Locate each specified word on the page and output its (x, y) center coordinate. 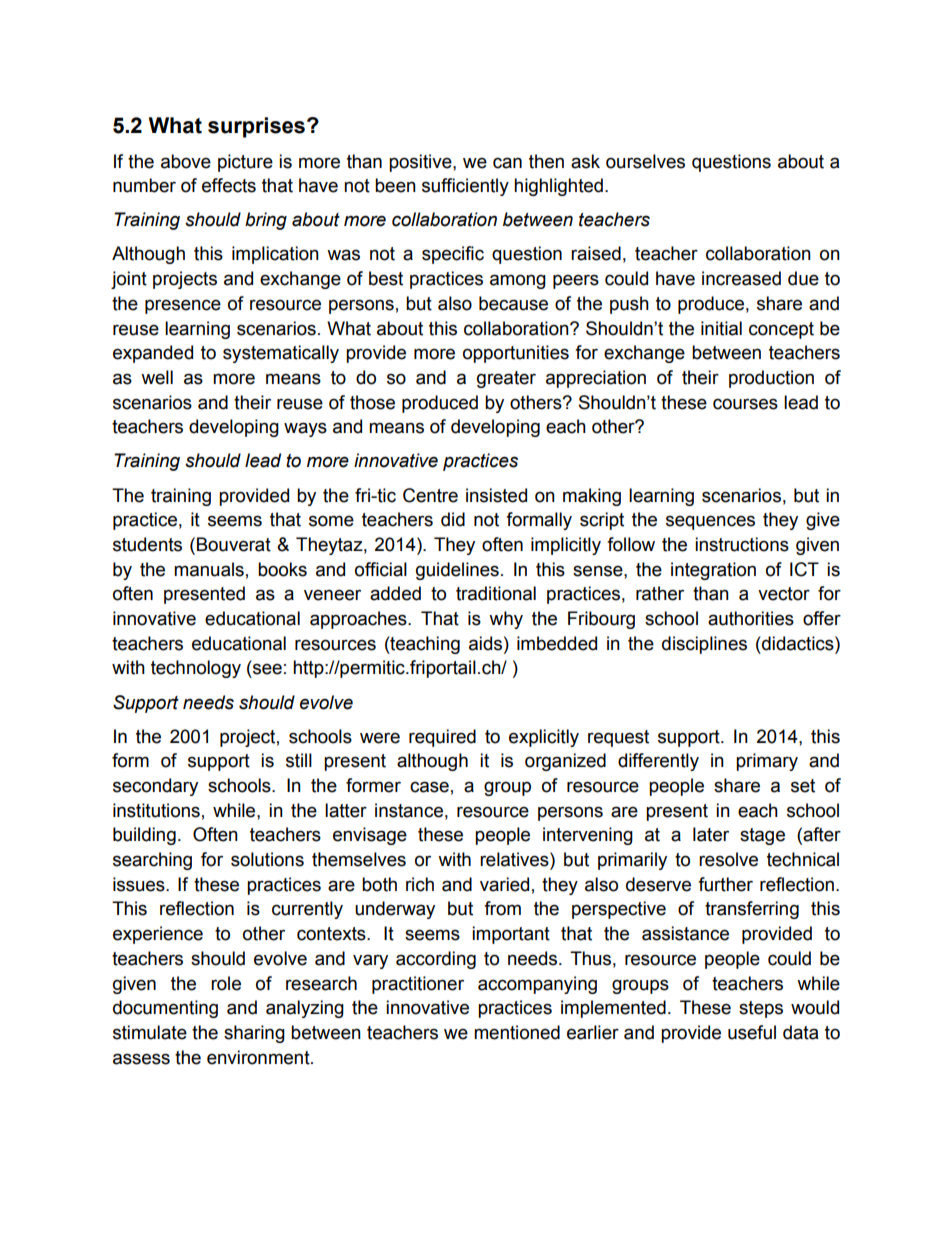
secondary (155, 787)
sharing (254, 1034)
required (442, 738)
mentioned (517, 1032)
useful (752, 1032)
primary (767, 762)
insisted (496, 495)
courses (745, 404)
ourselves (645, 161)
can (507, 163)
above (186, 161)
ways (305, 429)
